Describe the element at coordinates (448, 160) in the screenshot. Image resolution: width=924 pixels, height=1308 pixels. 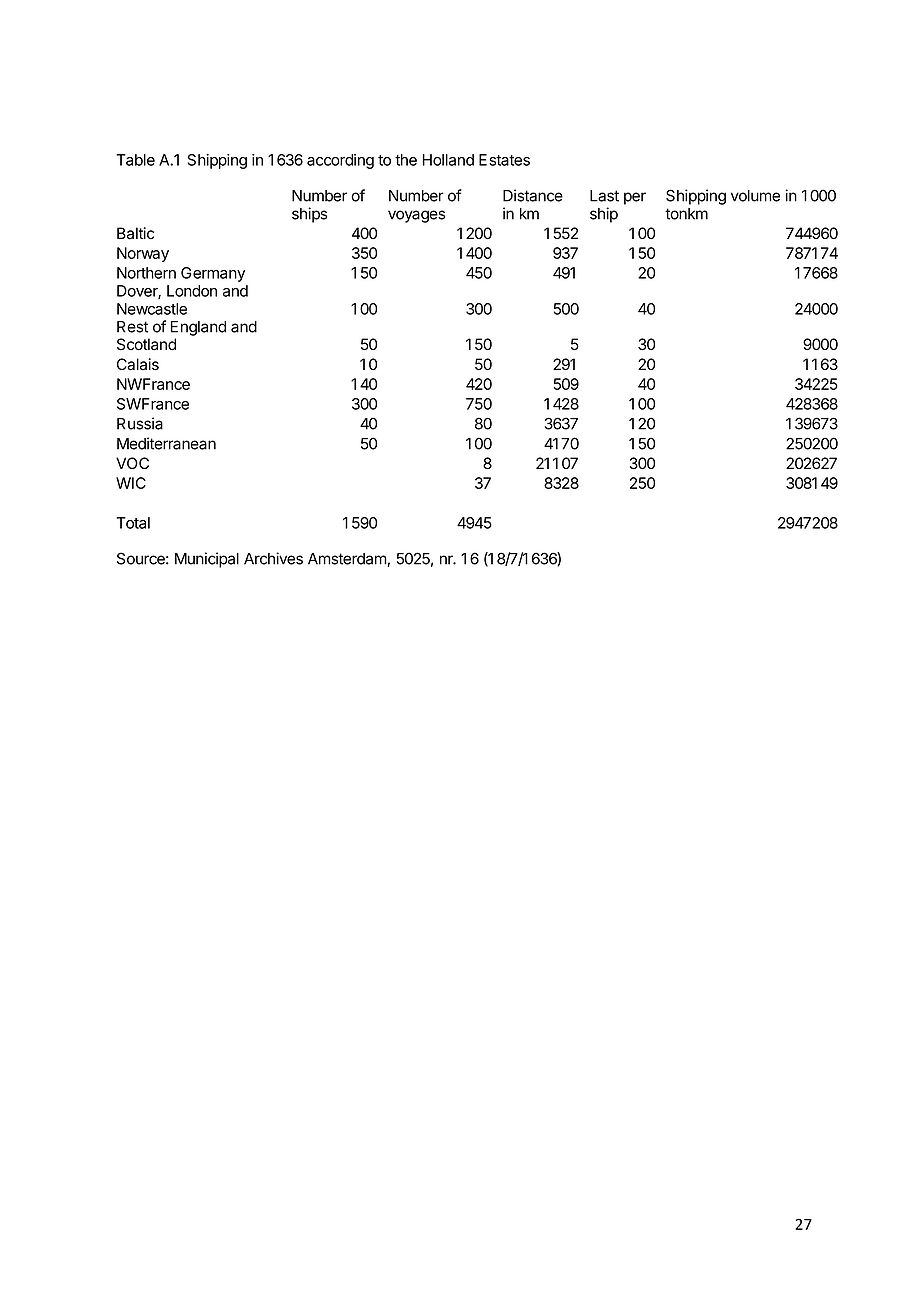
I see `Holland` at that location.
